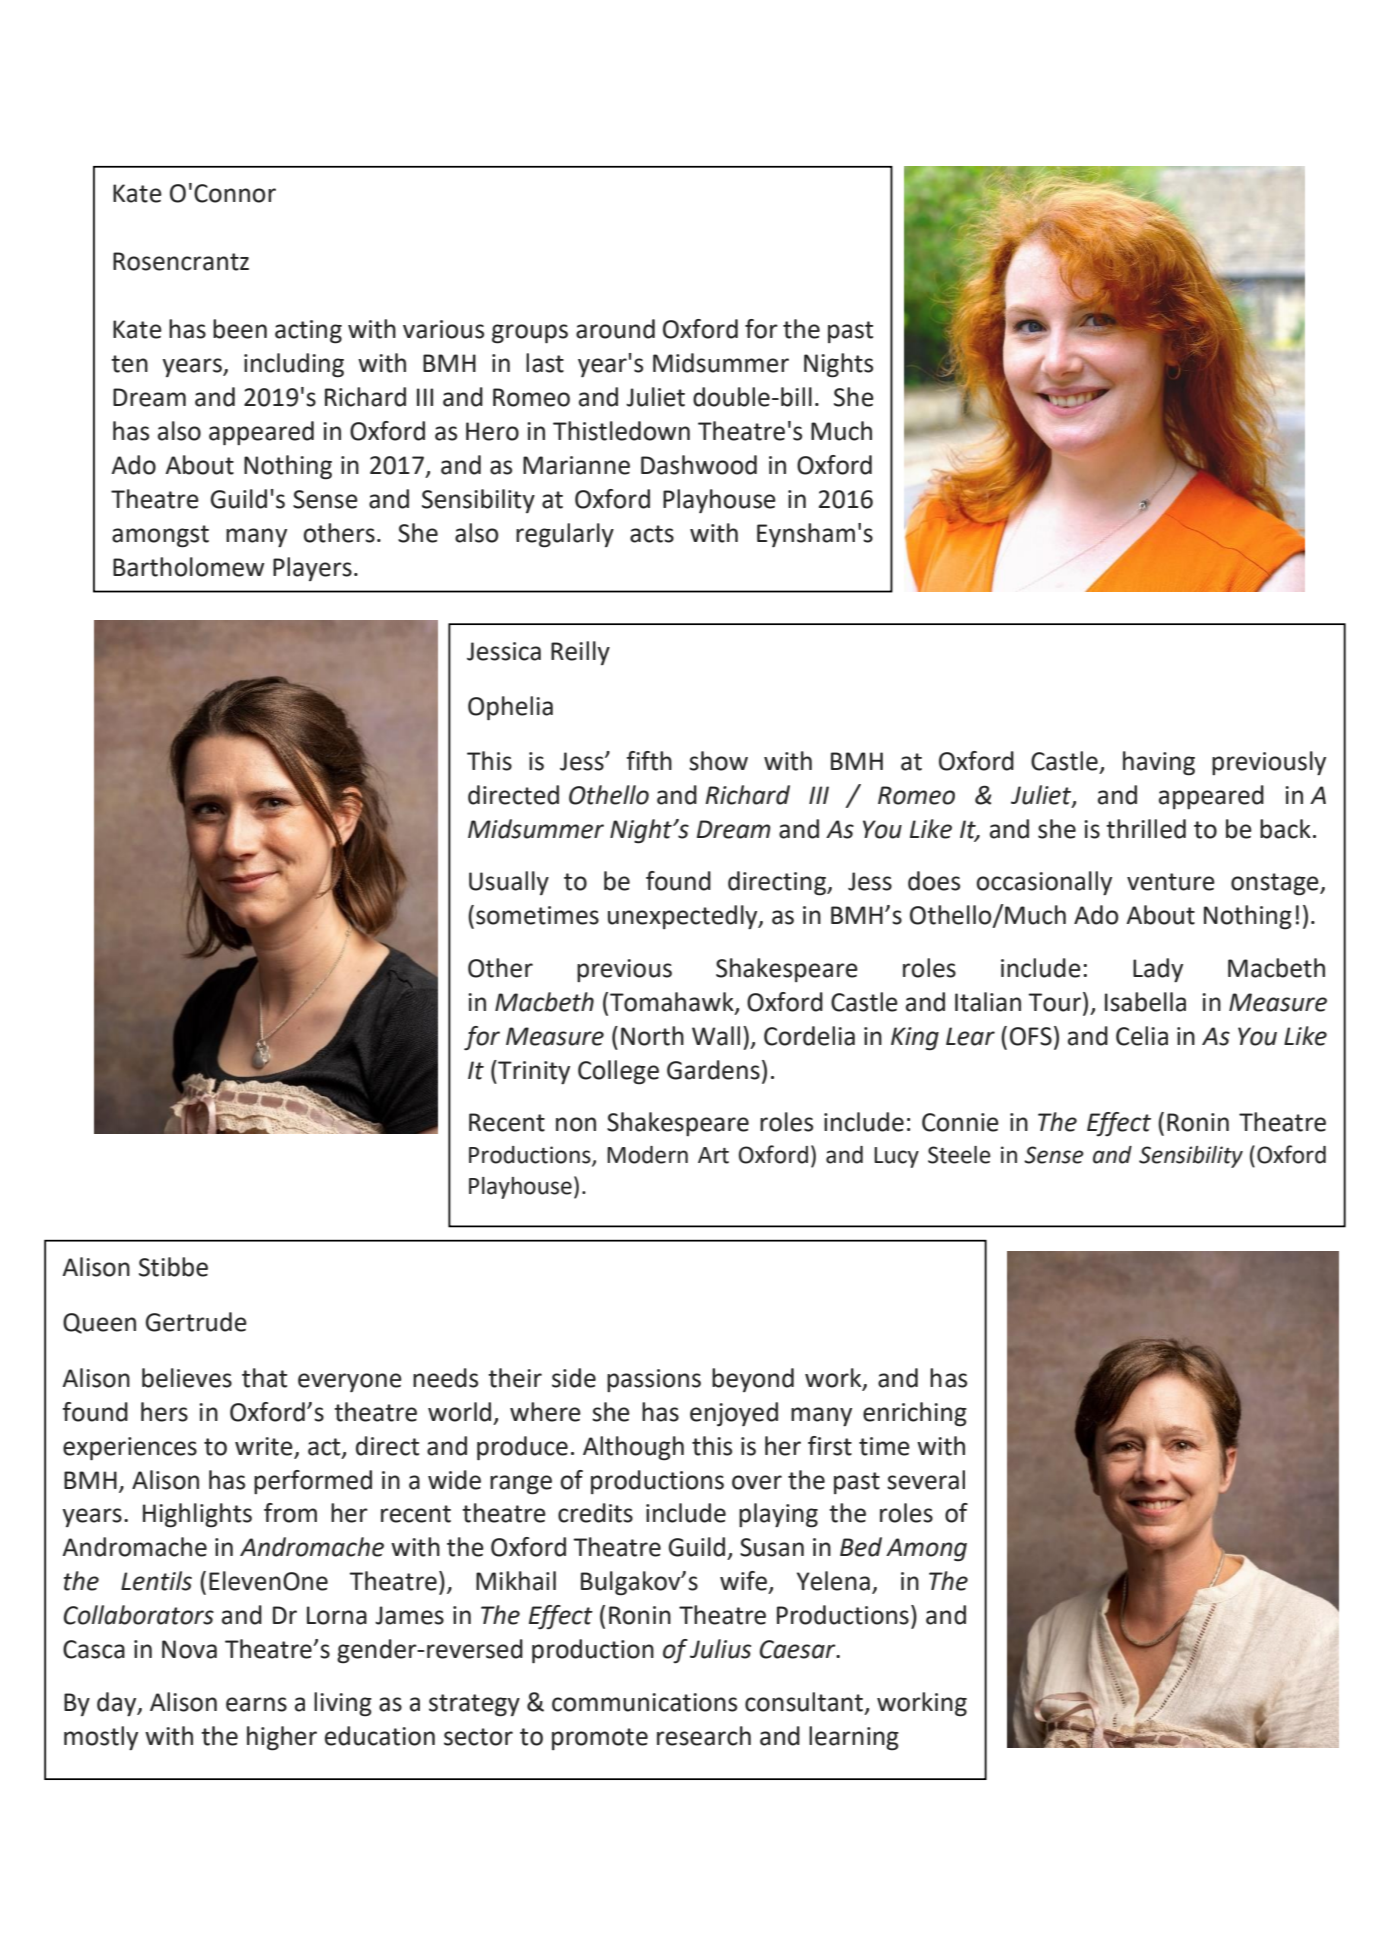 This image has width=1379, height=1950. What do you see at coordinates (654, 1380) in the image?
I see `passions` at bounding box center [654, 1380].
